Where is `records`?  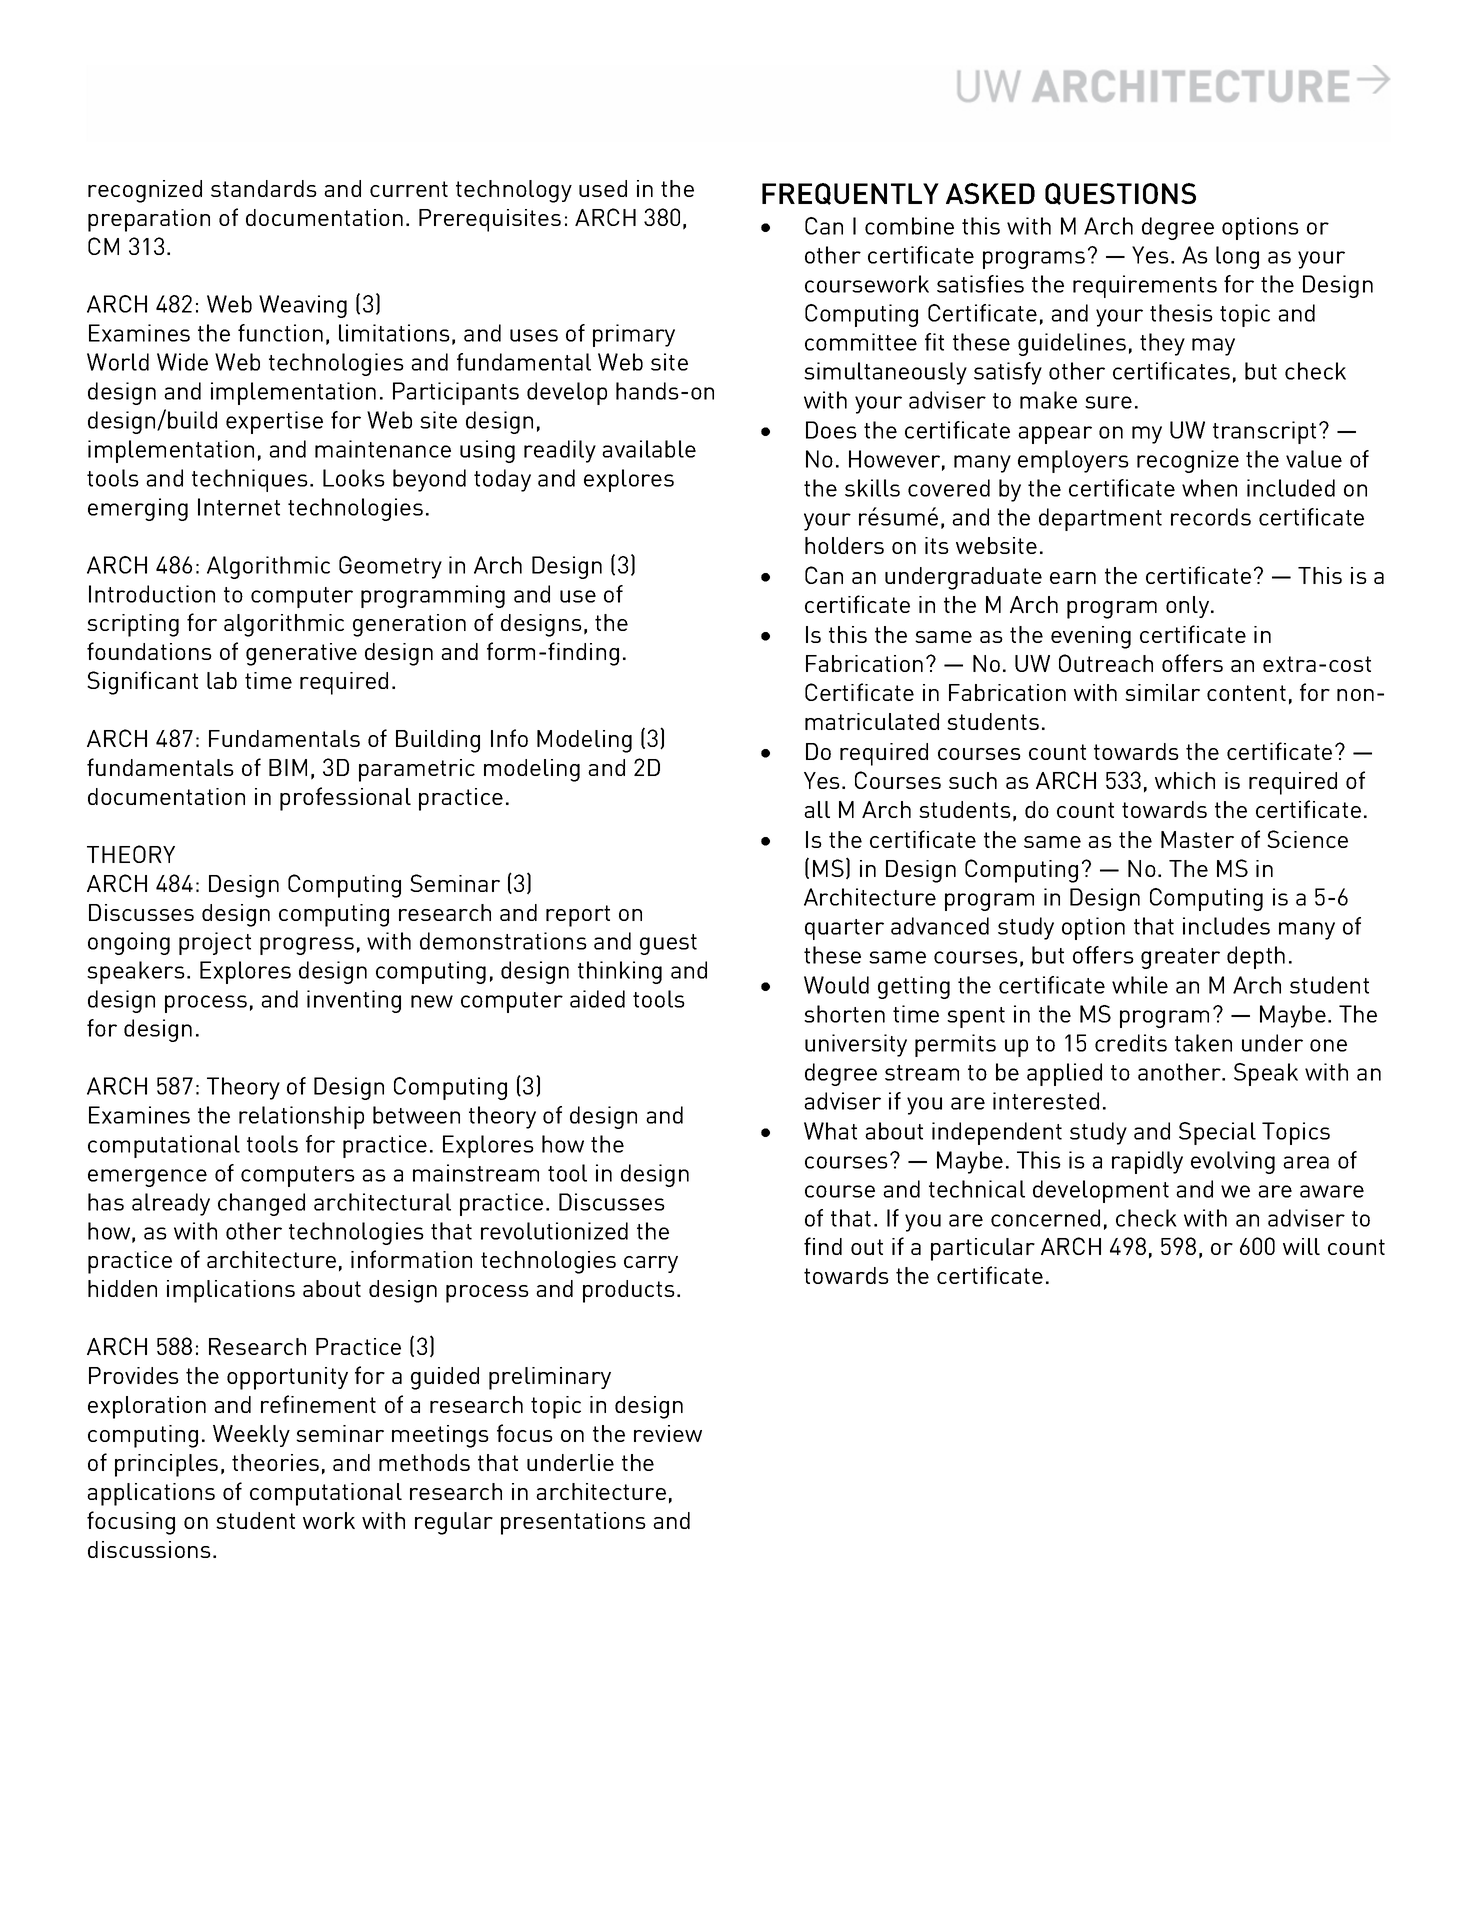
records is located at coordinates (1211, 517).
